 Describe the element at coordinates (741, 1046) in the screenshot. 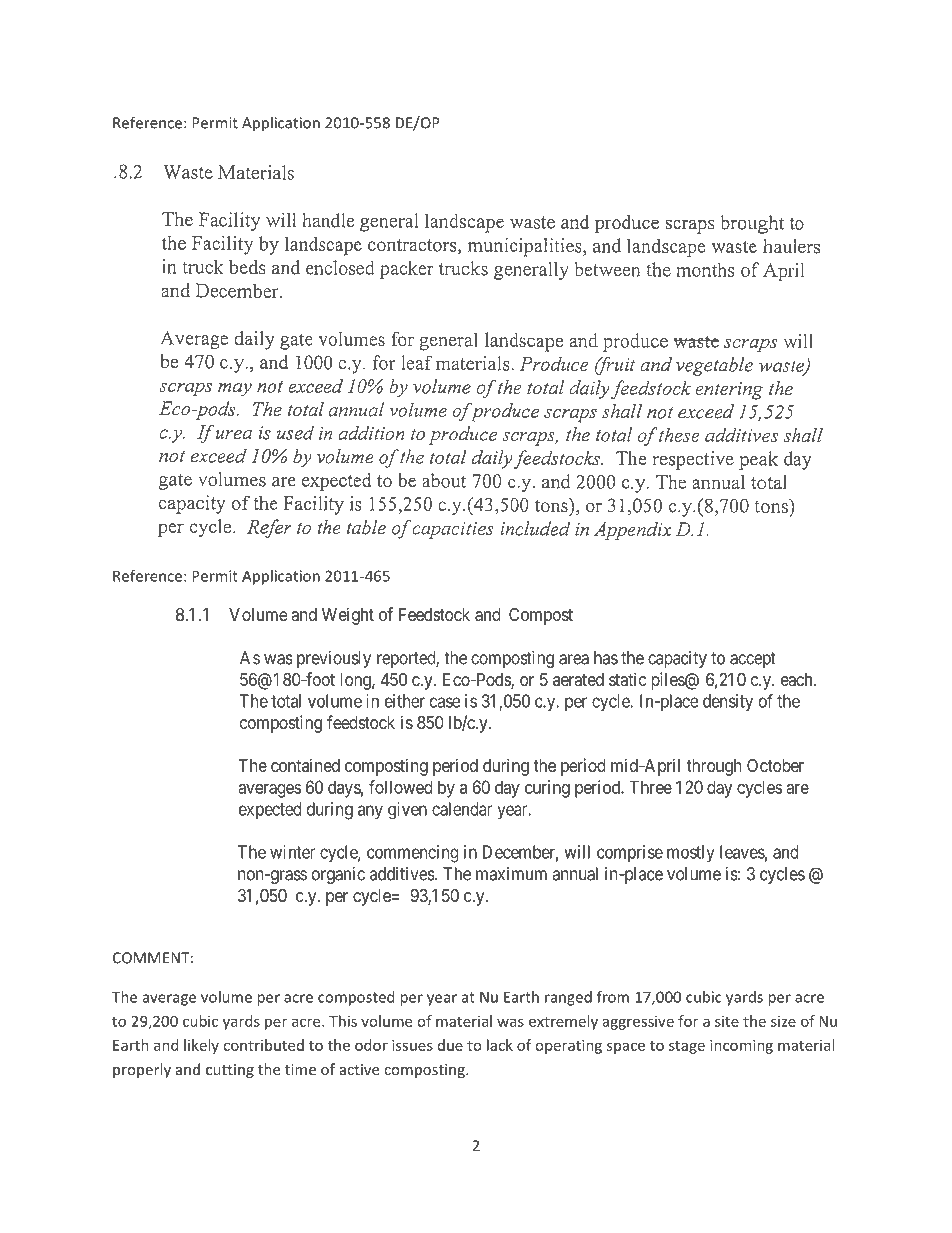

I see `incoming` at that location.
